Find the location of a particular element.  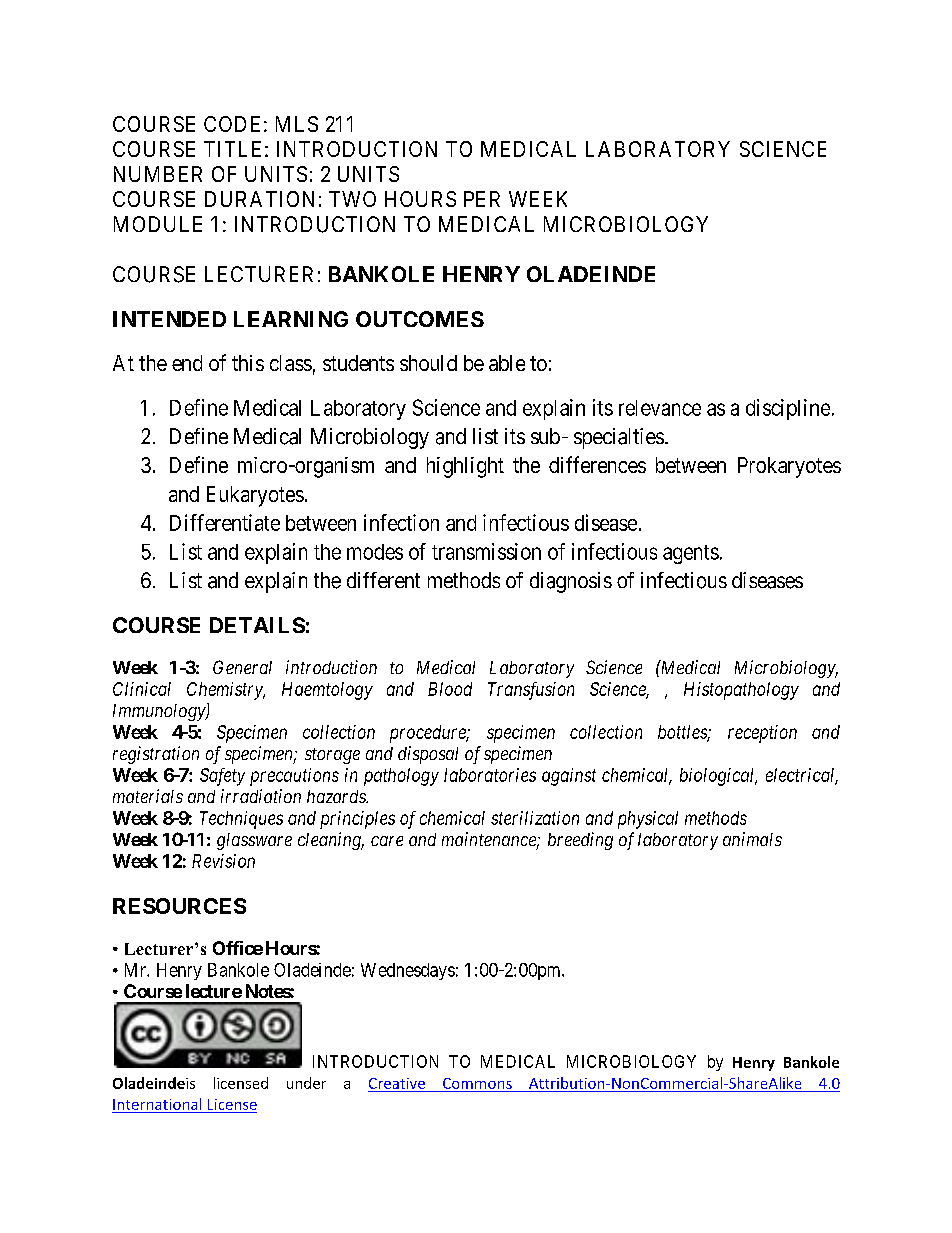

relevance is located at coordinates (660, 408).
